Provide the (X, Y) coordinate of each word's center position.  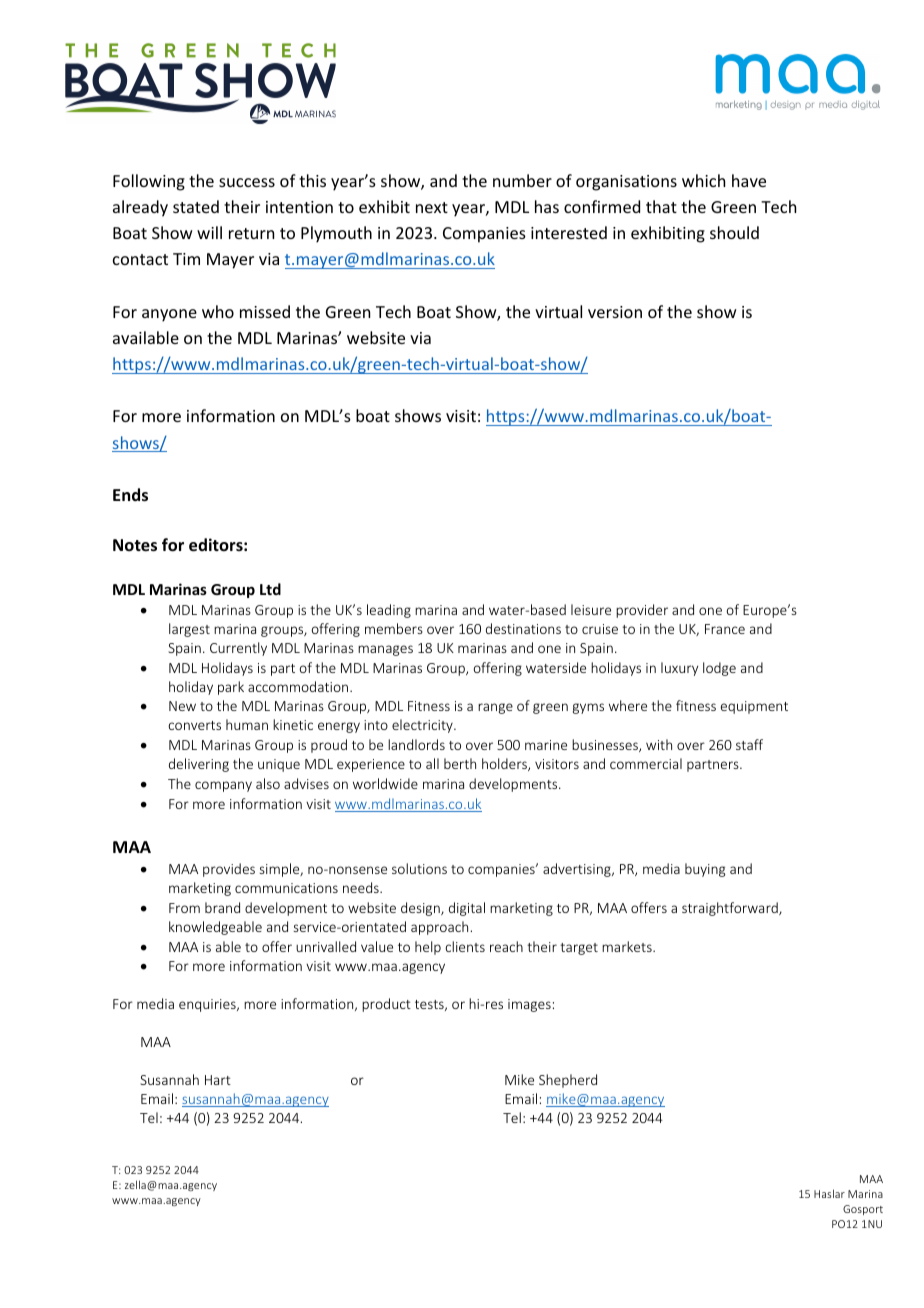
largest (189, 630)
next (432, 207)
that (661, 206)
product (386, 1005)
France (725, 629)
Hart (218, 1080)
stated (196, 206)
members (394, 628)
